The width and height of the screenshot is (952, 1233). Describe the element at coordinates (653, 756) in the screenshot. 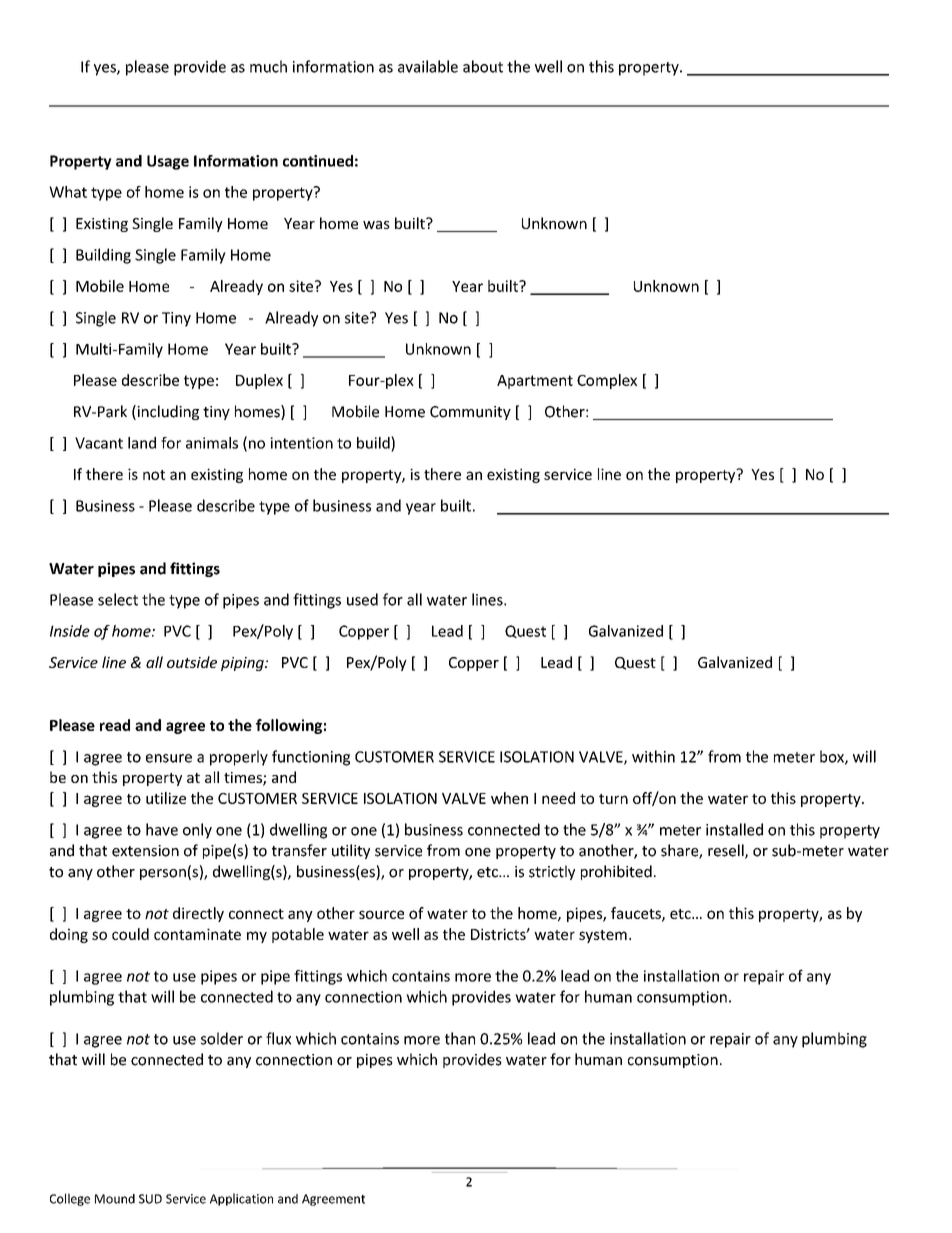

I see `within` at that location.
